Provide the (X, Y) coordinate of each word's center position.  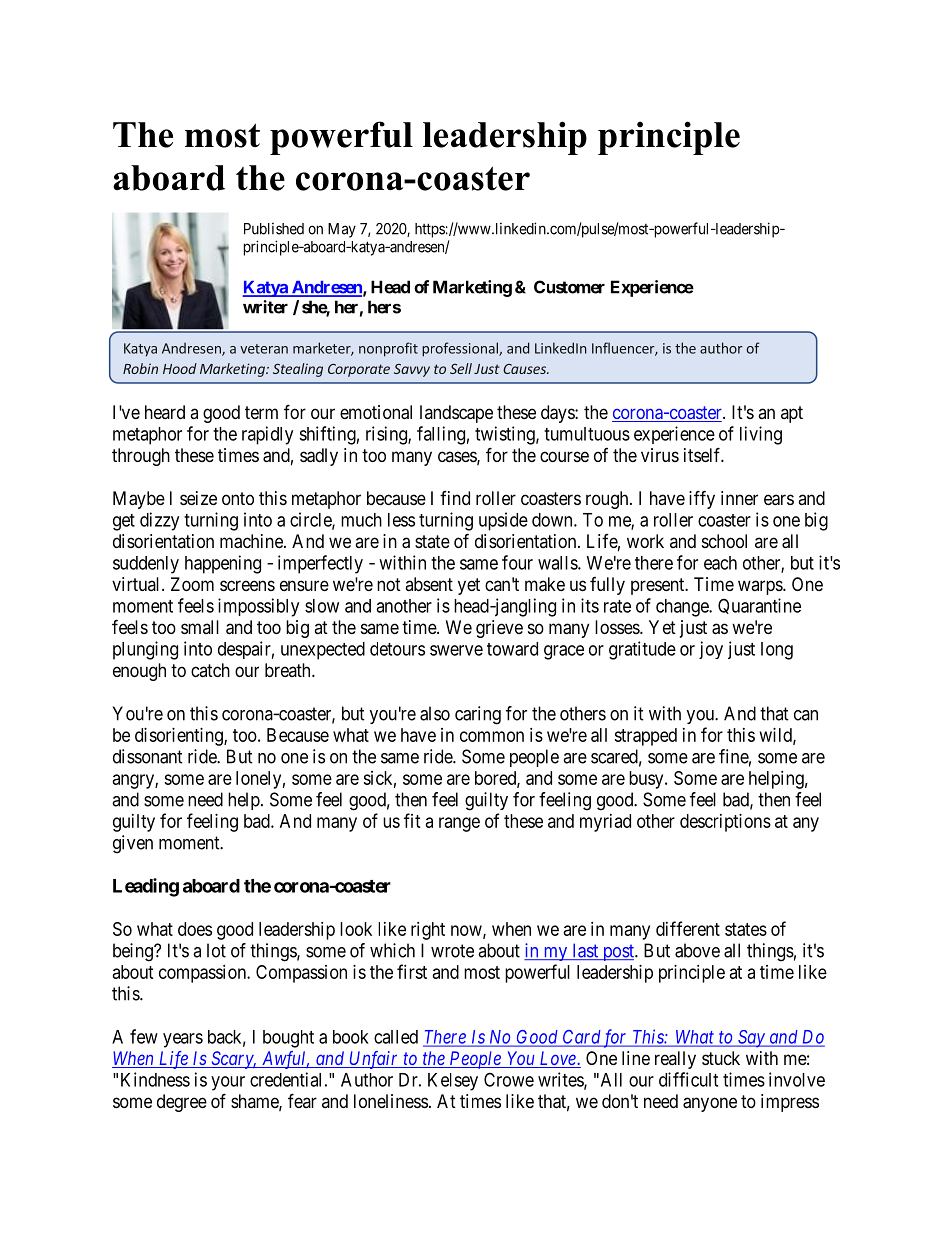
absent (429, 584)
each (720, 563)
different (688, 928)
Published (274, 229)
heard (165, 412)
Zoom (192, 584)
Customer (569, 287)
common (492, 736)
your (228, 1083)
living (761, 435)
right (428, 931)
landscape (456, 414)
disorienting (180, 737)
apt (792, 414)
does (195, 929)
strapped (645, 737)
